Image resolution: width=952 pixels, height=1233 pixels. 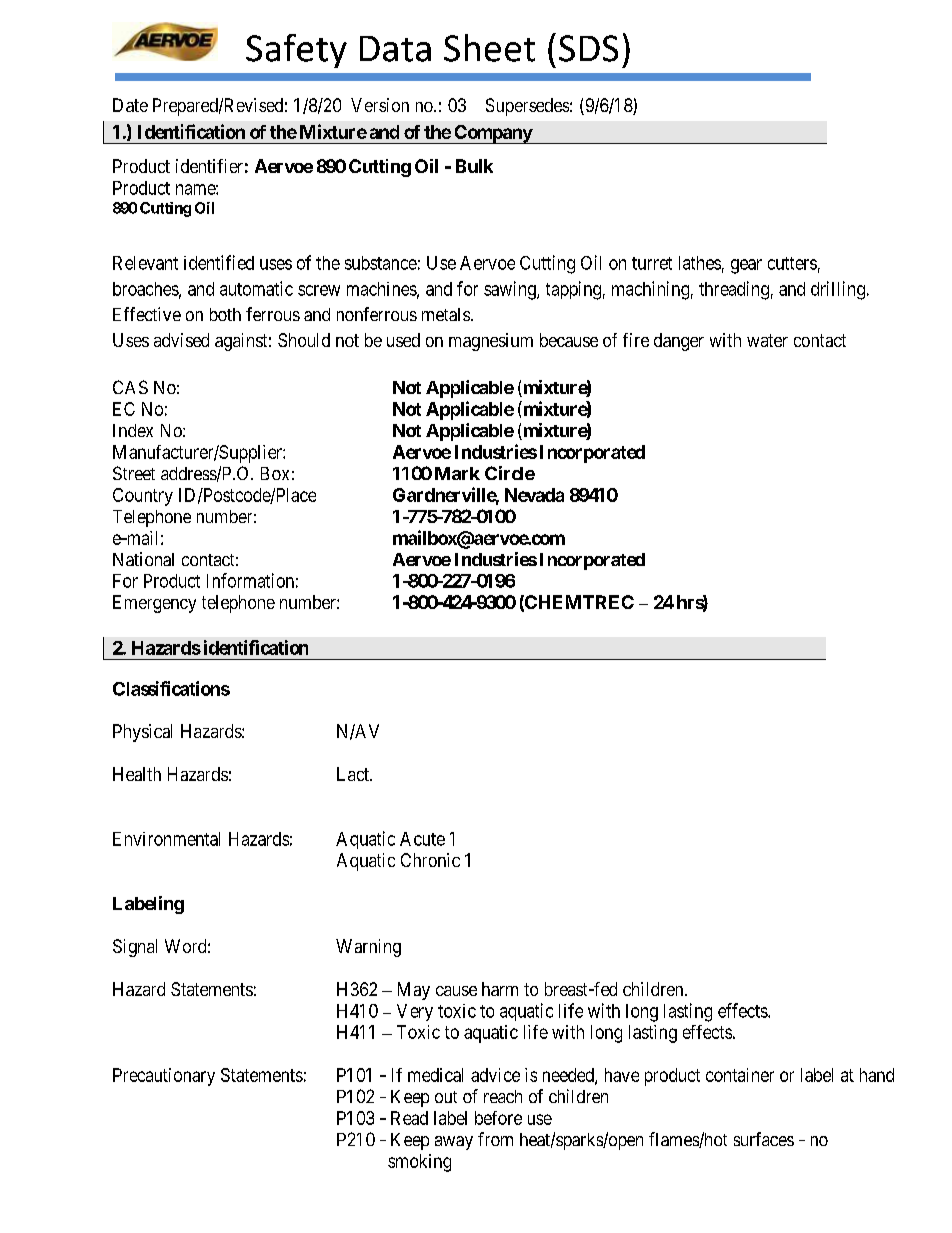 I want to click on Supersedes, so click(x=527, y=107).
